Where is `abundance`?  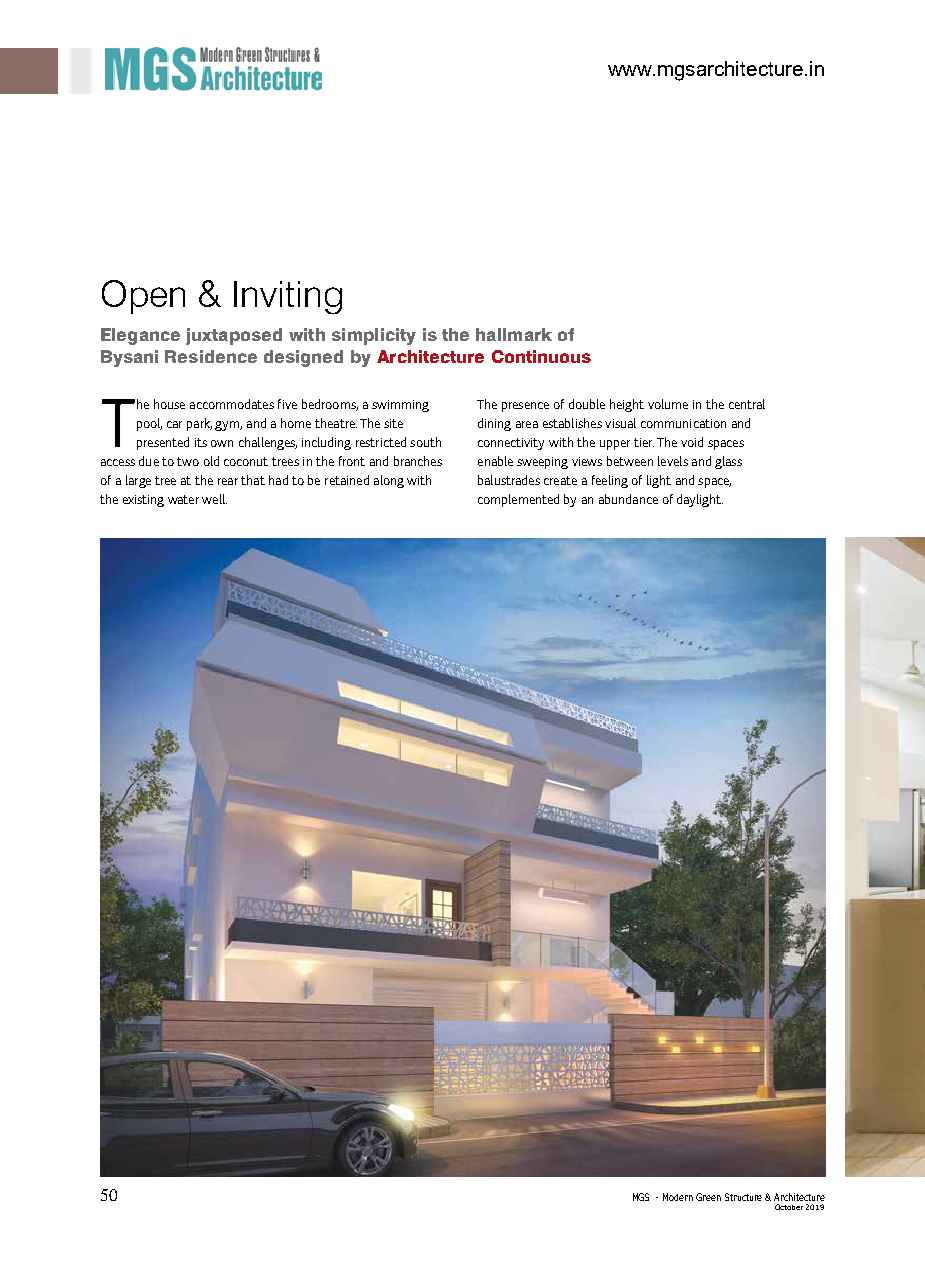
abundance is located at coordinates (628, 499).
